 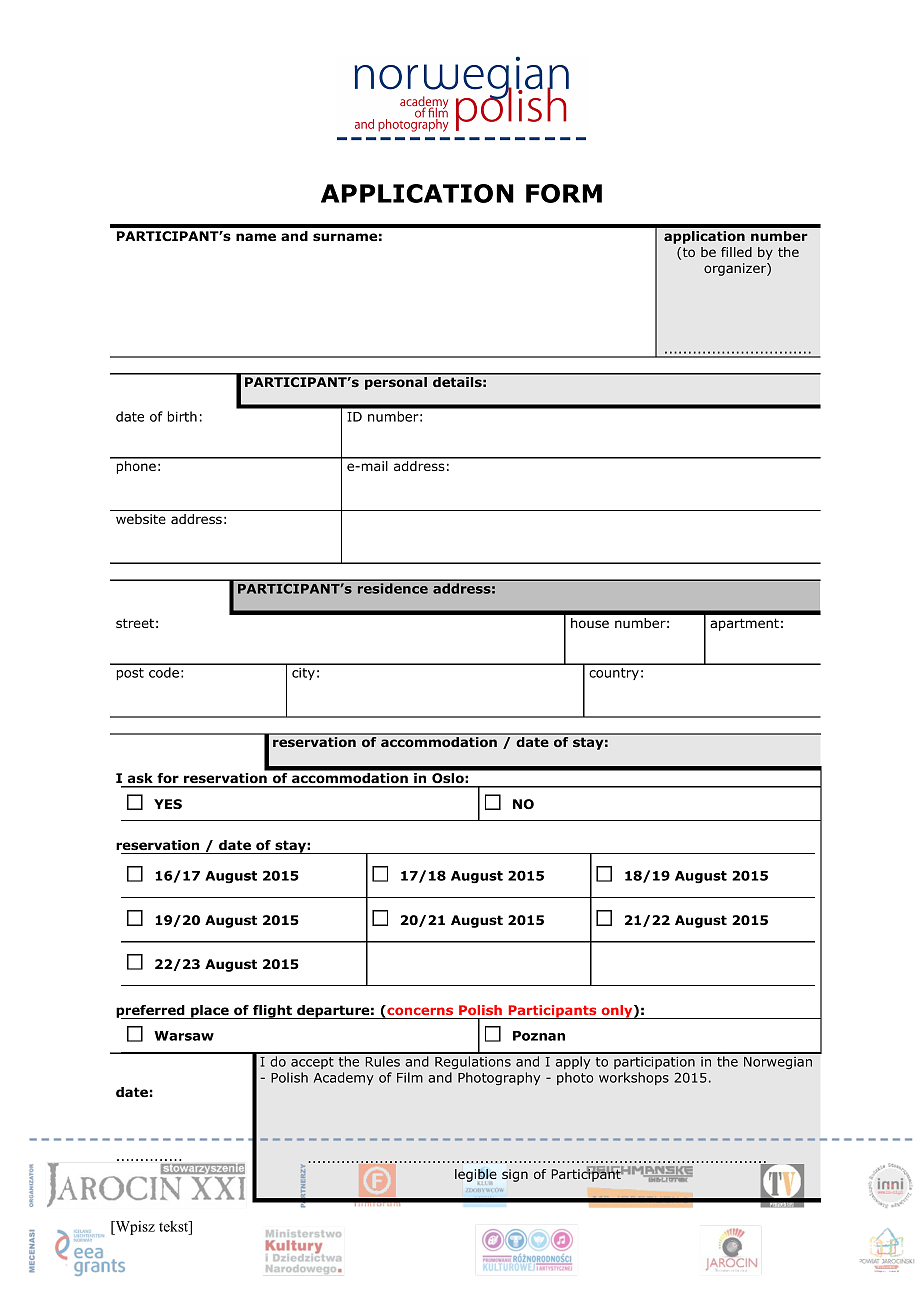 What do you see at coordinates (182, 416) in the screenshot?
I see `birth` at bounding box center [182, 416].
